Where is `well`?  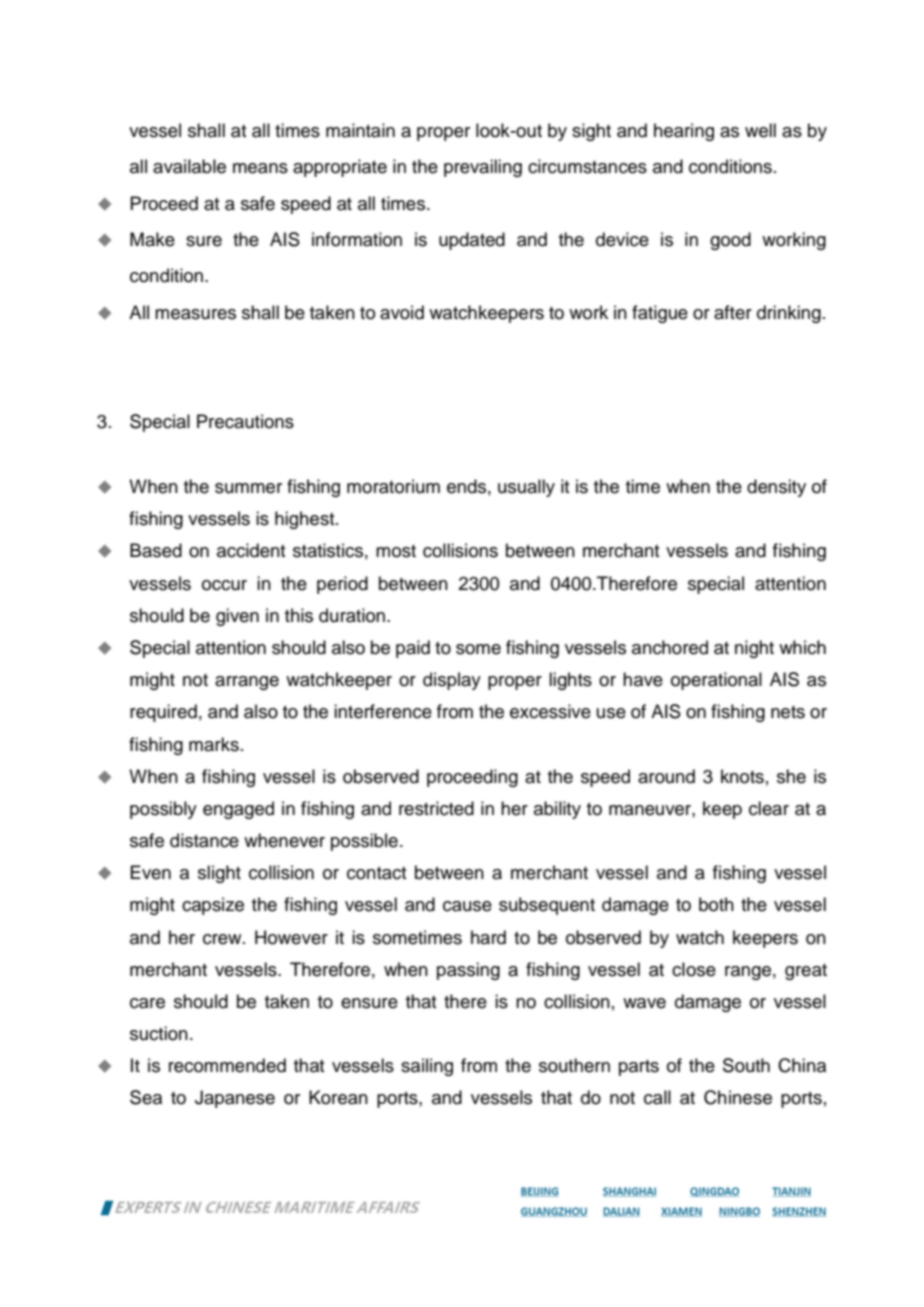
well is located at coordinates (760, 130).
